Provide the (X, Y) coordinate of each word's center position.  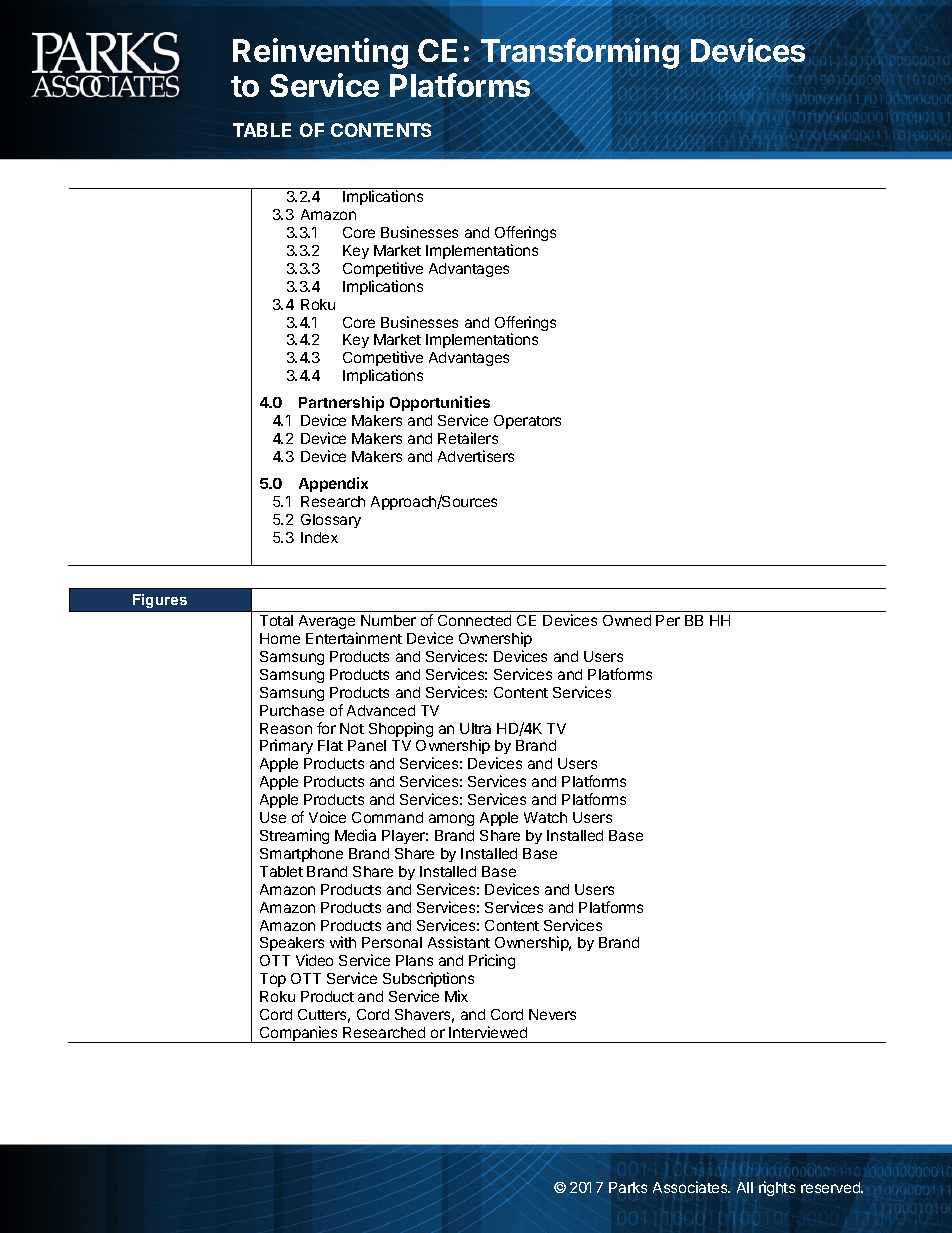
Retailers (468, 438)
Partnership (341, 403)
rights (777, 1188)
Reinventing (320, 53)
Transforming (580, 54)
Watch (545, 817)
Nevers (552, 1014)
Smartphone (301, 855)
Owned (627, 620)
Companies (299, 1034)
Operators (527, 422)
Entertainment (354, 638)
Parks (628, 1187)
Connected (474, 620)
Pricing (492, 961)
